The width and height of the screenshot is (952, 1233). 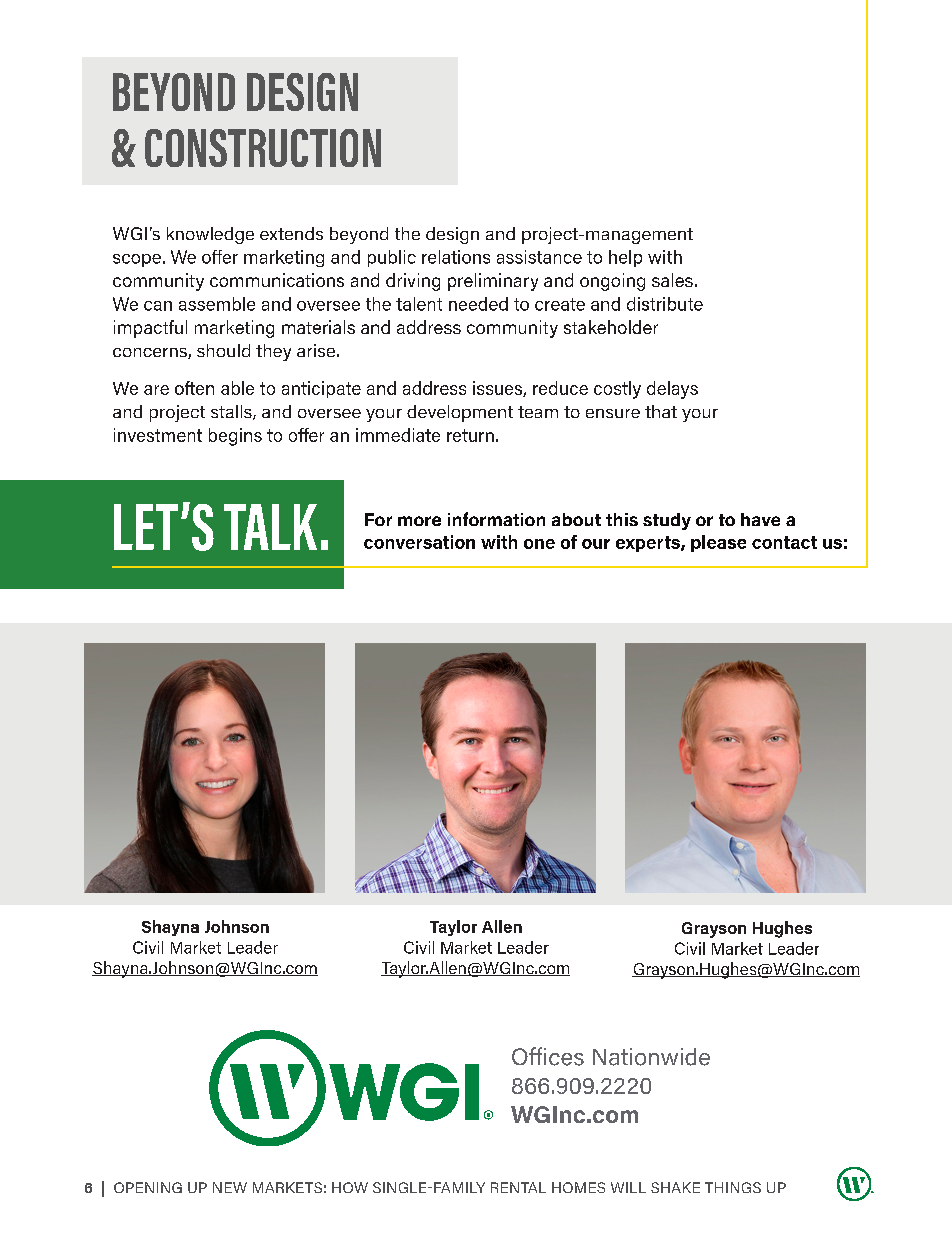 I want to click on NEW, so click(x=230, y=1187).
